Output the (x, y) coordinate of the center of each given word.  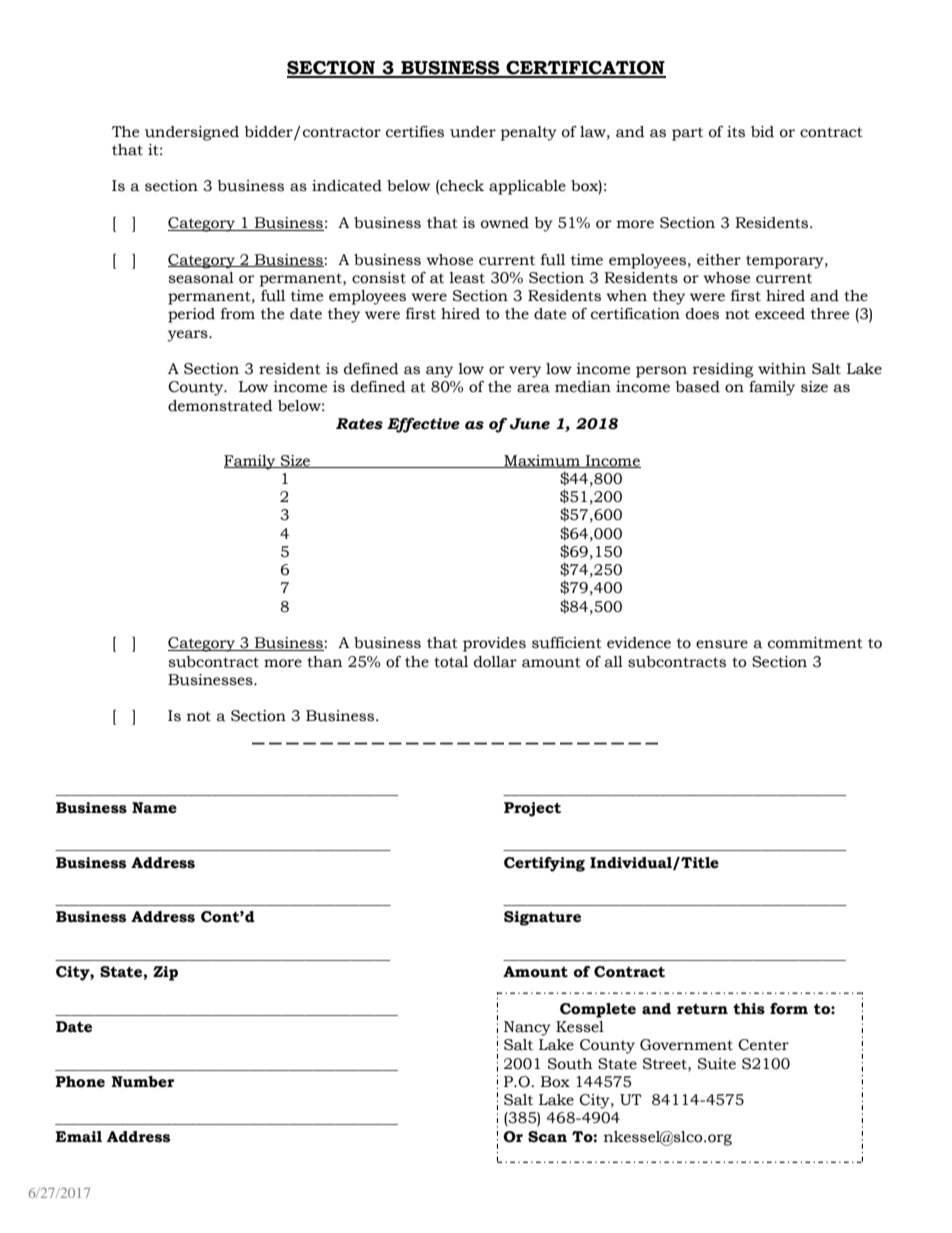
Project (532, 809)
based (698, 387)
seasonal (201, 278)
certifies (415, 132)
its (736, 132)
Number (143, 1082)
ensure (722, 644)
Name (154, 808)
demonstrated (220, 406)
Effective (423, 425)
